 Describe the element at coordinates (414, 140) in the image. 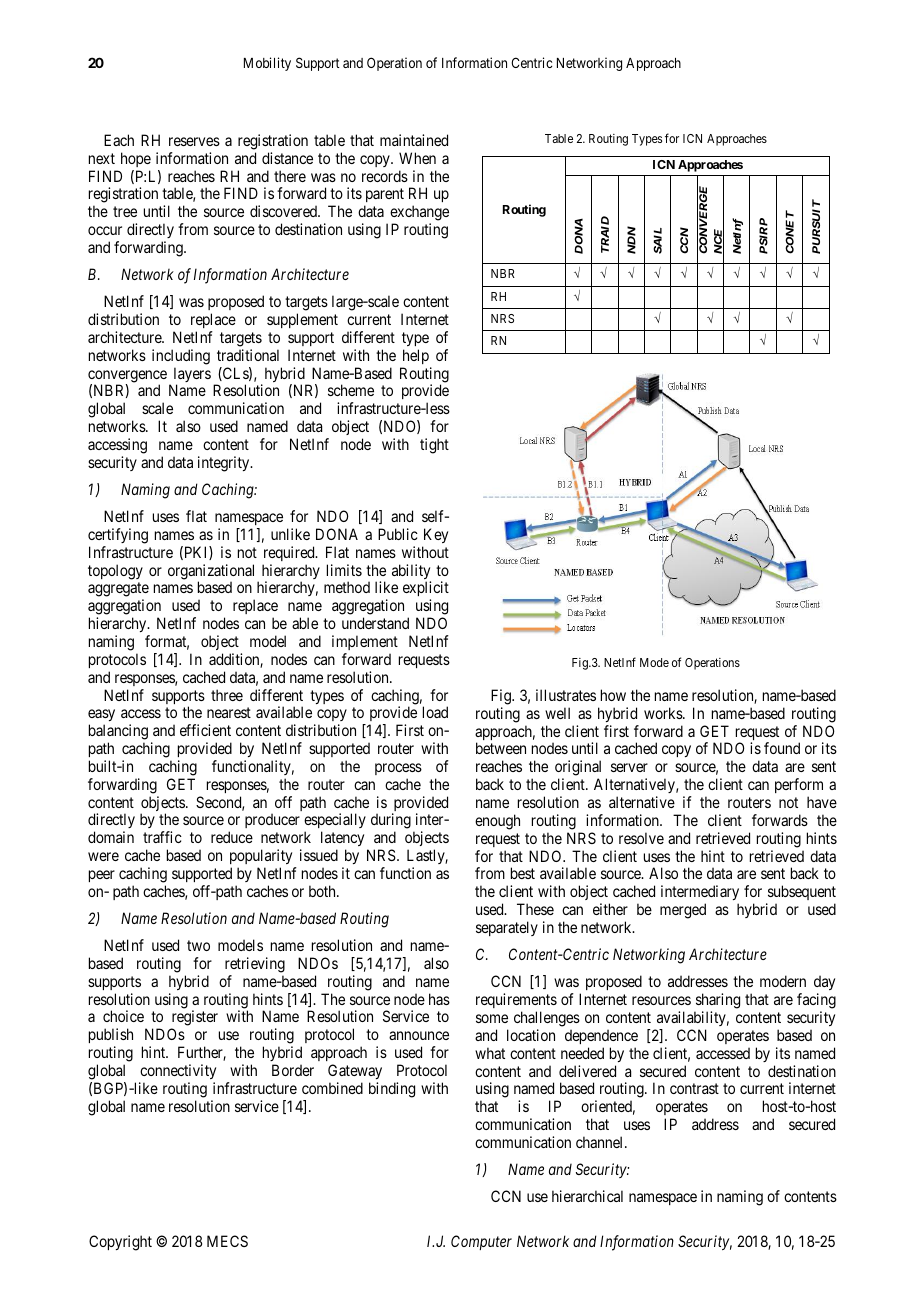

I see `maintained` at that location.
